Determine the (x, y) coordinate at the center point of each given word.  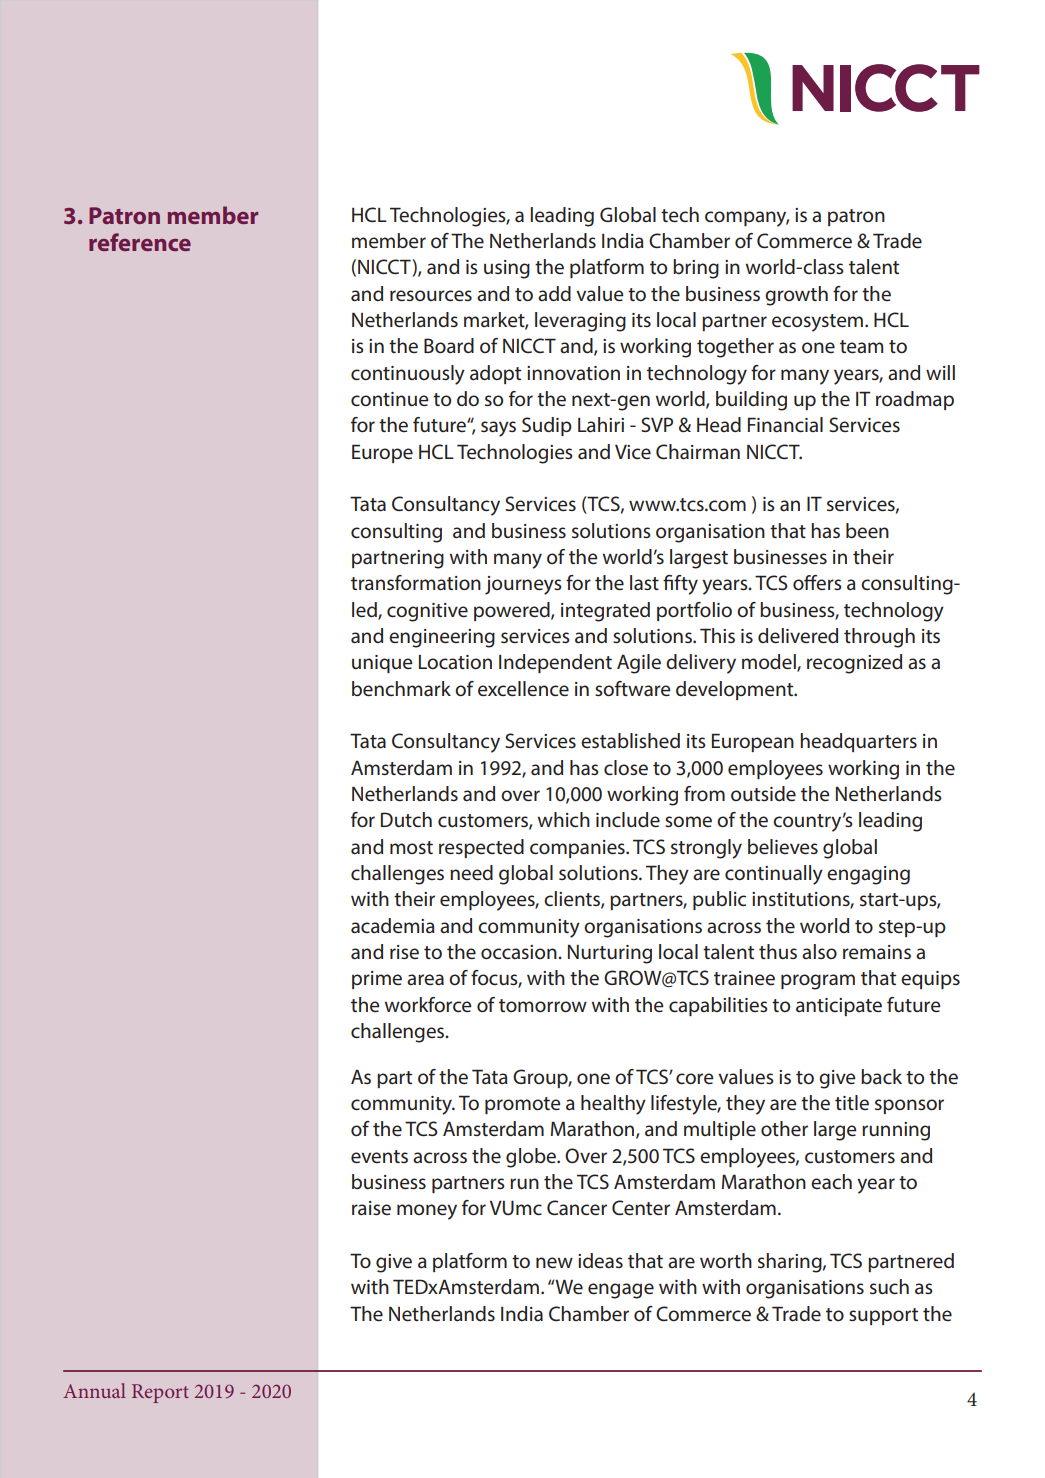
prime (377, 980)
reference (140, 242)
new (554, 1262)
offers (817, 582)
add (554, 293)
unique (382, 664)
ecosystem (817, 323)
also (819, 951)
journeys (523, 585)
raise (371, 1208)
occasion (520, 952)
